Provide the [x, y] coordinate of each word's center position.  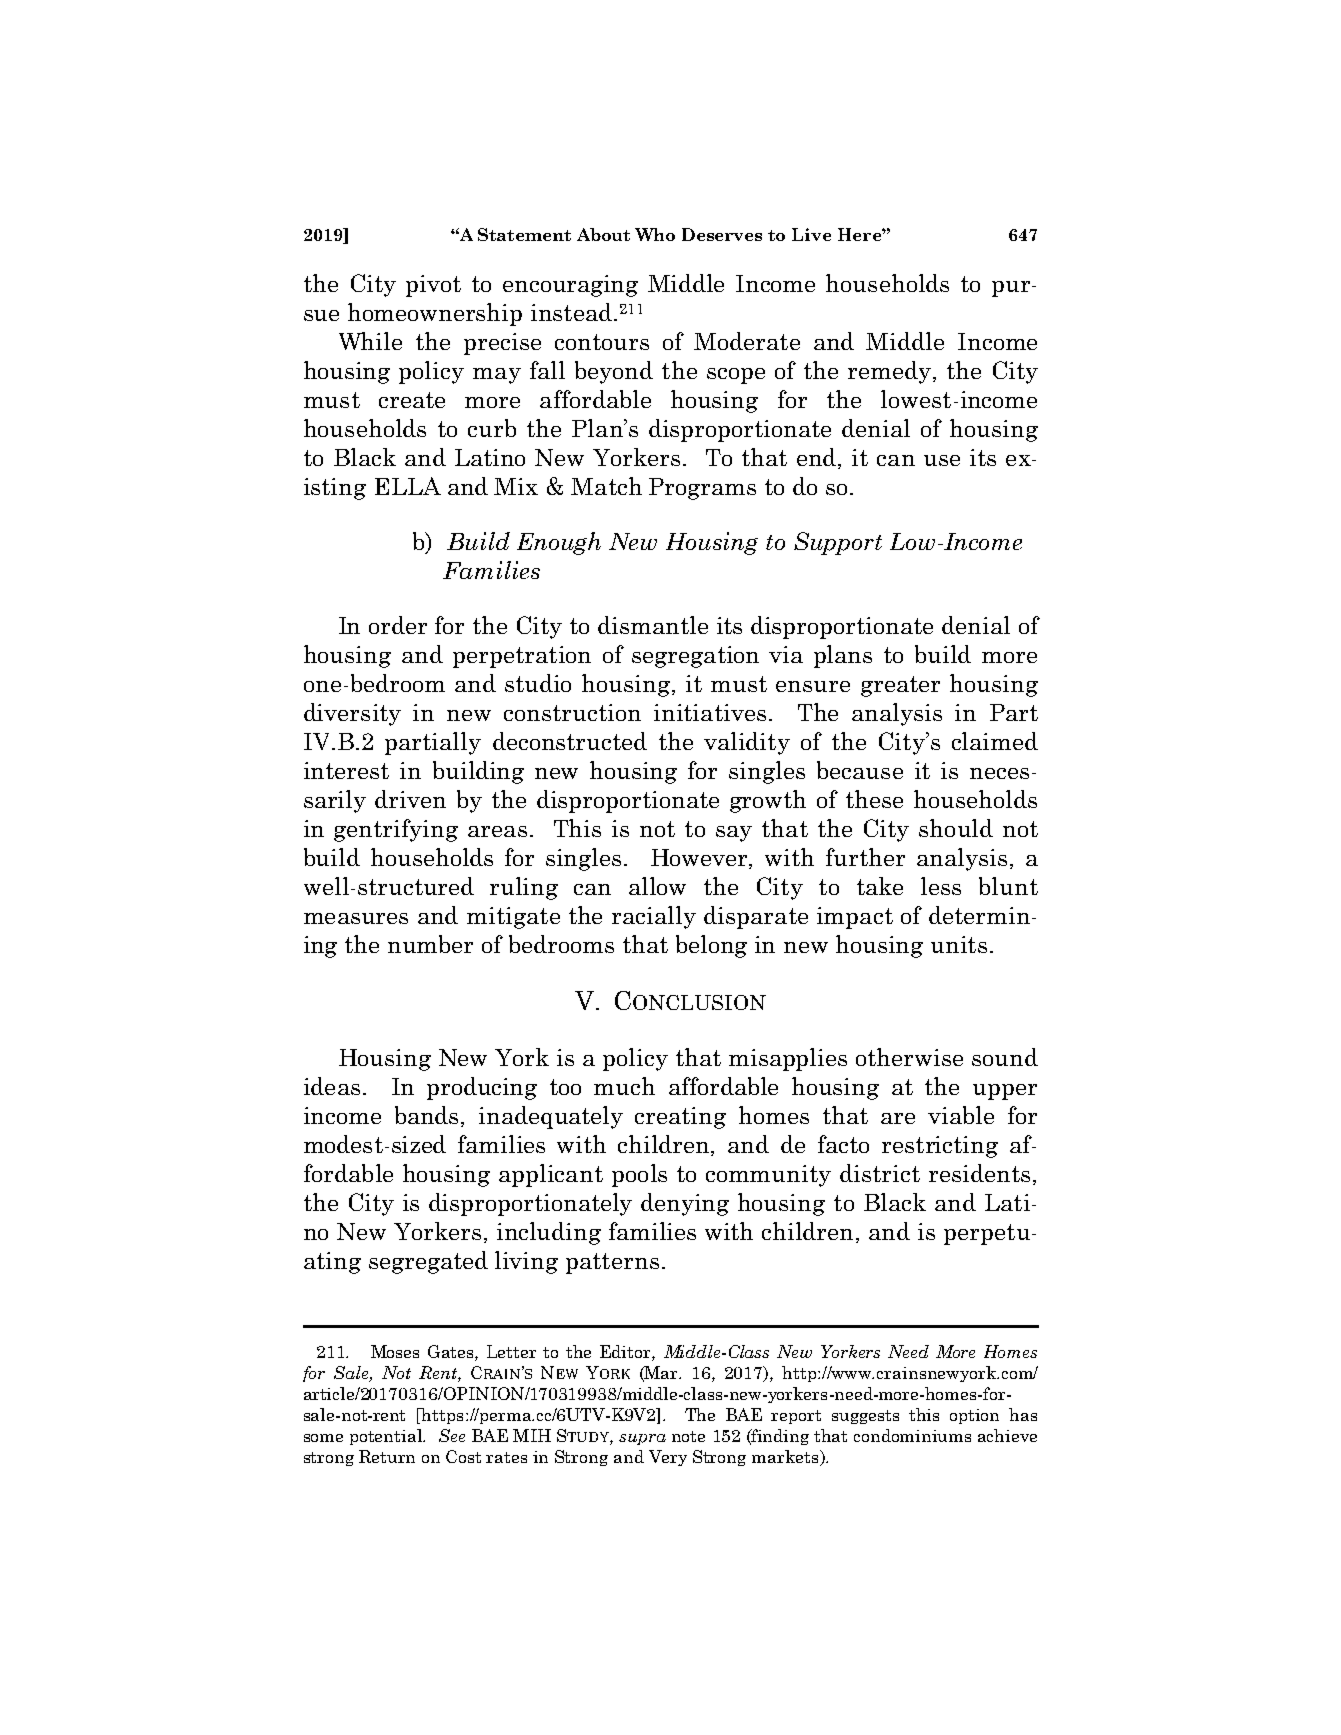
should [956, 828]
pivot [433, 286]
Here [860, 234]
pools [639, 1175]
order [398, 625]
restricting [940, 1147]
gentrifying [396, 830]
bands [426, 1115]
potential [387, 1437]
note [688, 1436]
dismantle [653, 625]
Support [838, 543]
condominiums [912, 1435]
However [700, 859]
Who [655, 234]
